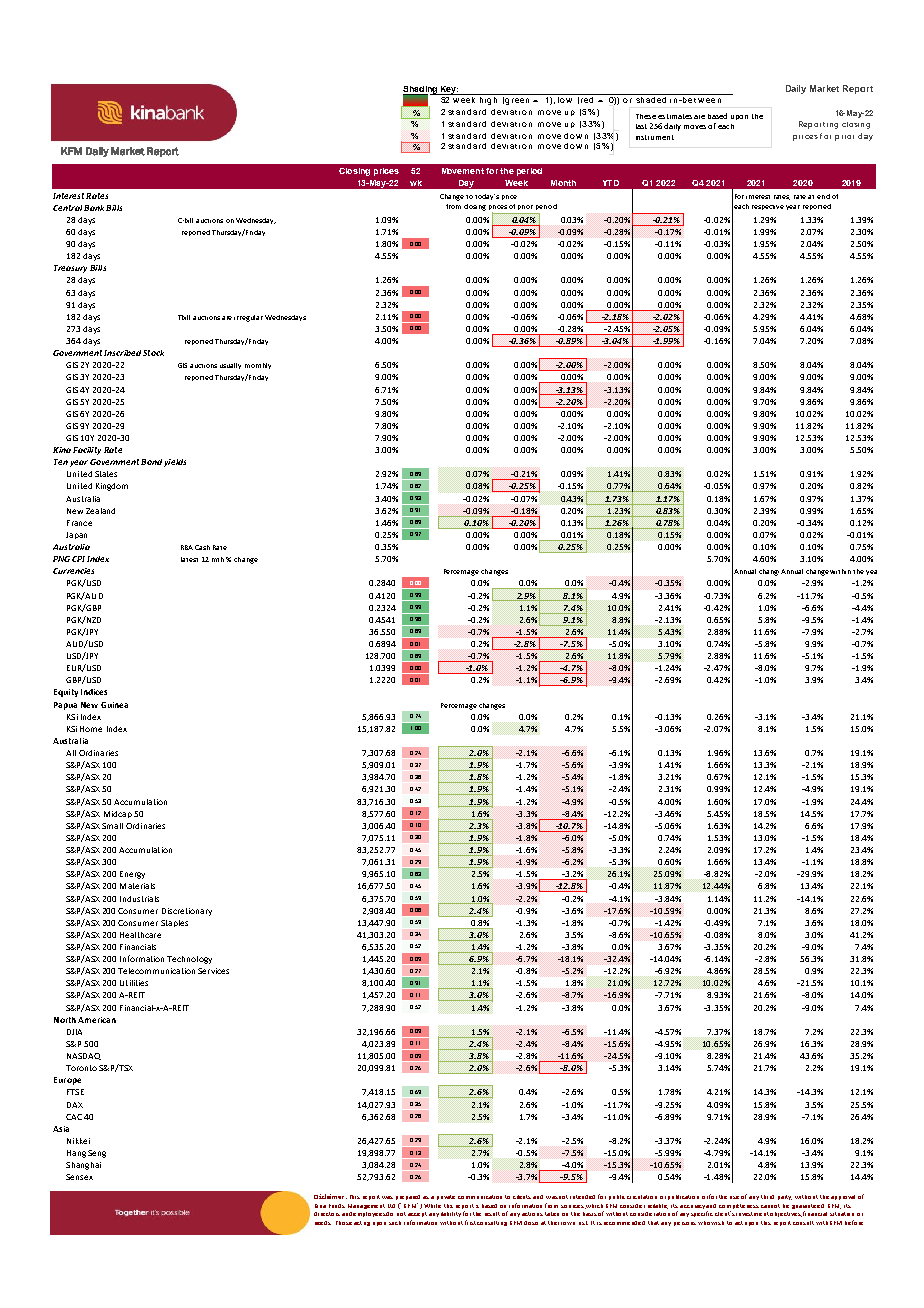 The width and height of the screenshot is (924, 1308). Describe the element at coordinates (768, 207) in the screenshot. I see `respective` at that location.
